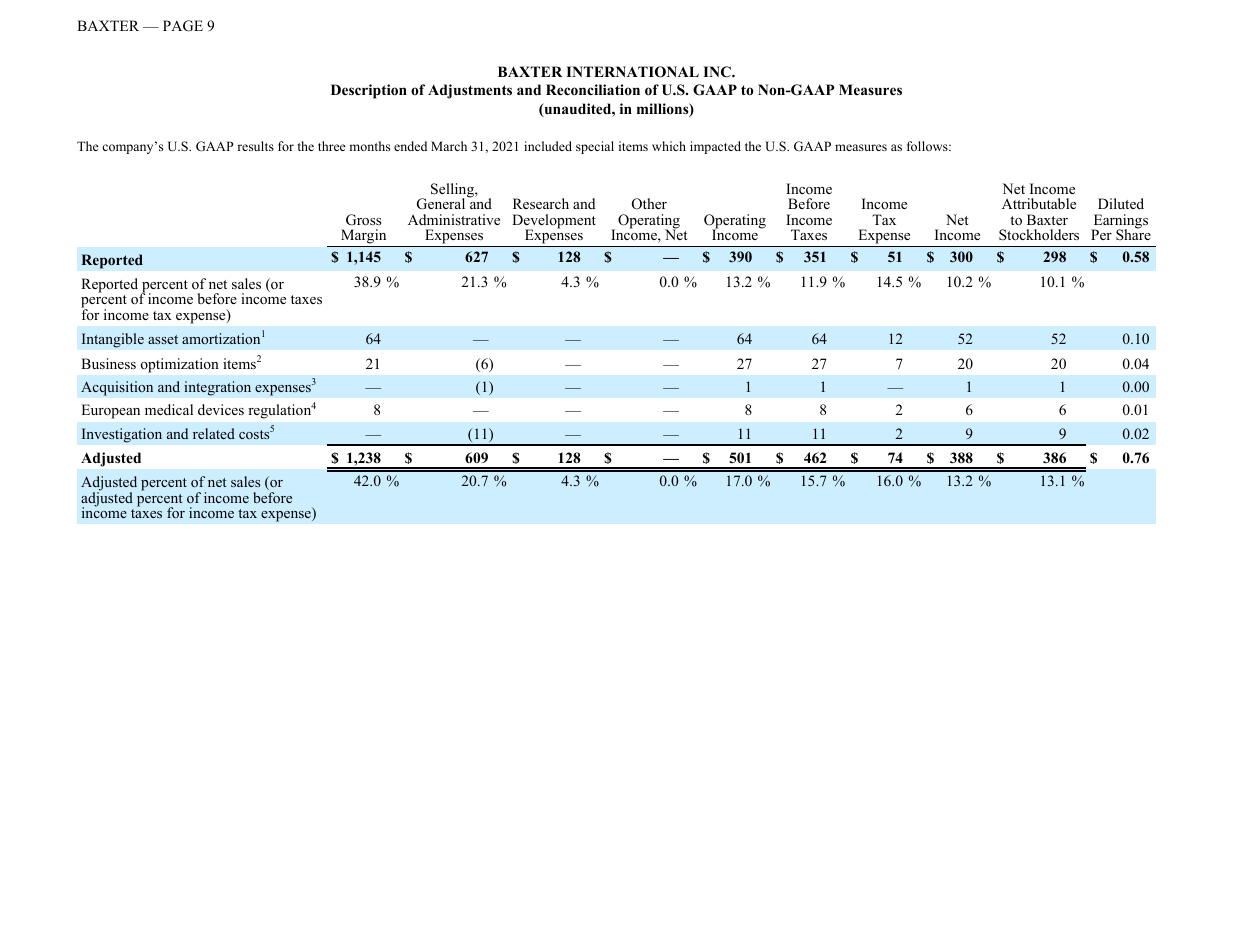 This image has height=952, width=1233. What do you see at coordinates (593, 90) in the image?
I see `Reconciliation` at bounding box center [593, 90].
